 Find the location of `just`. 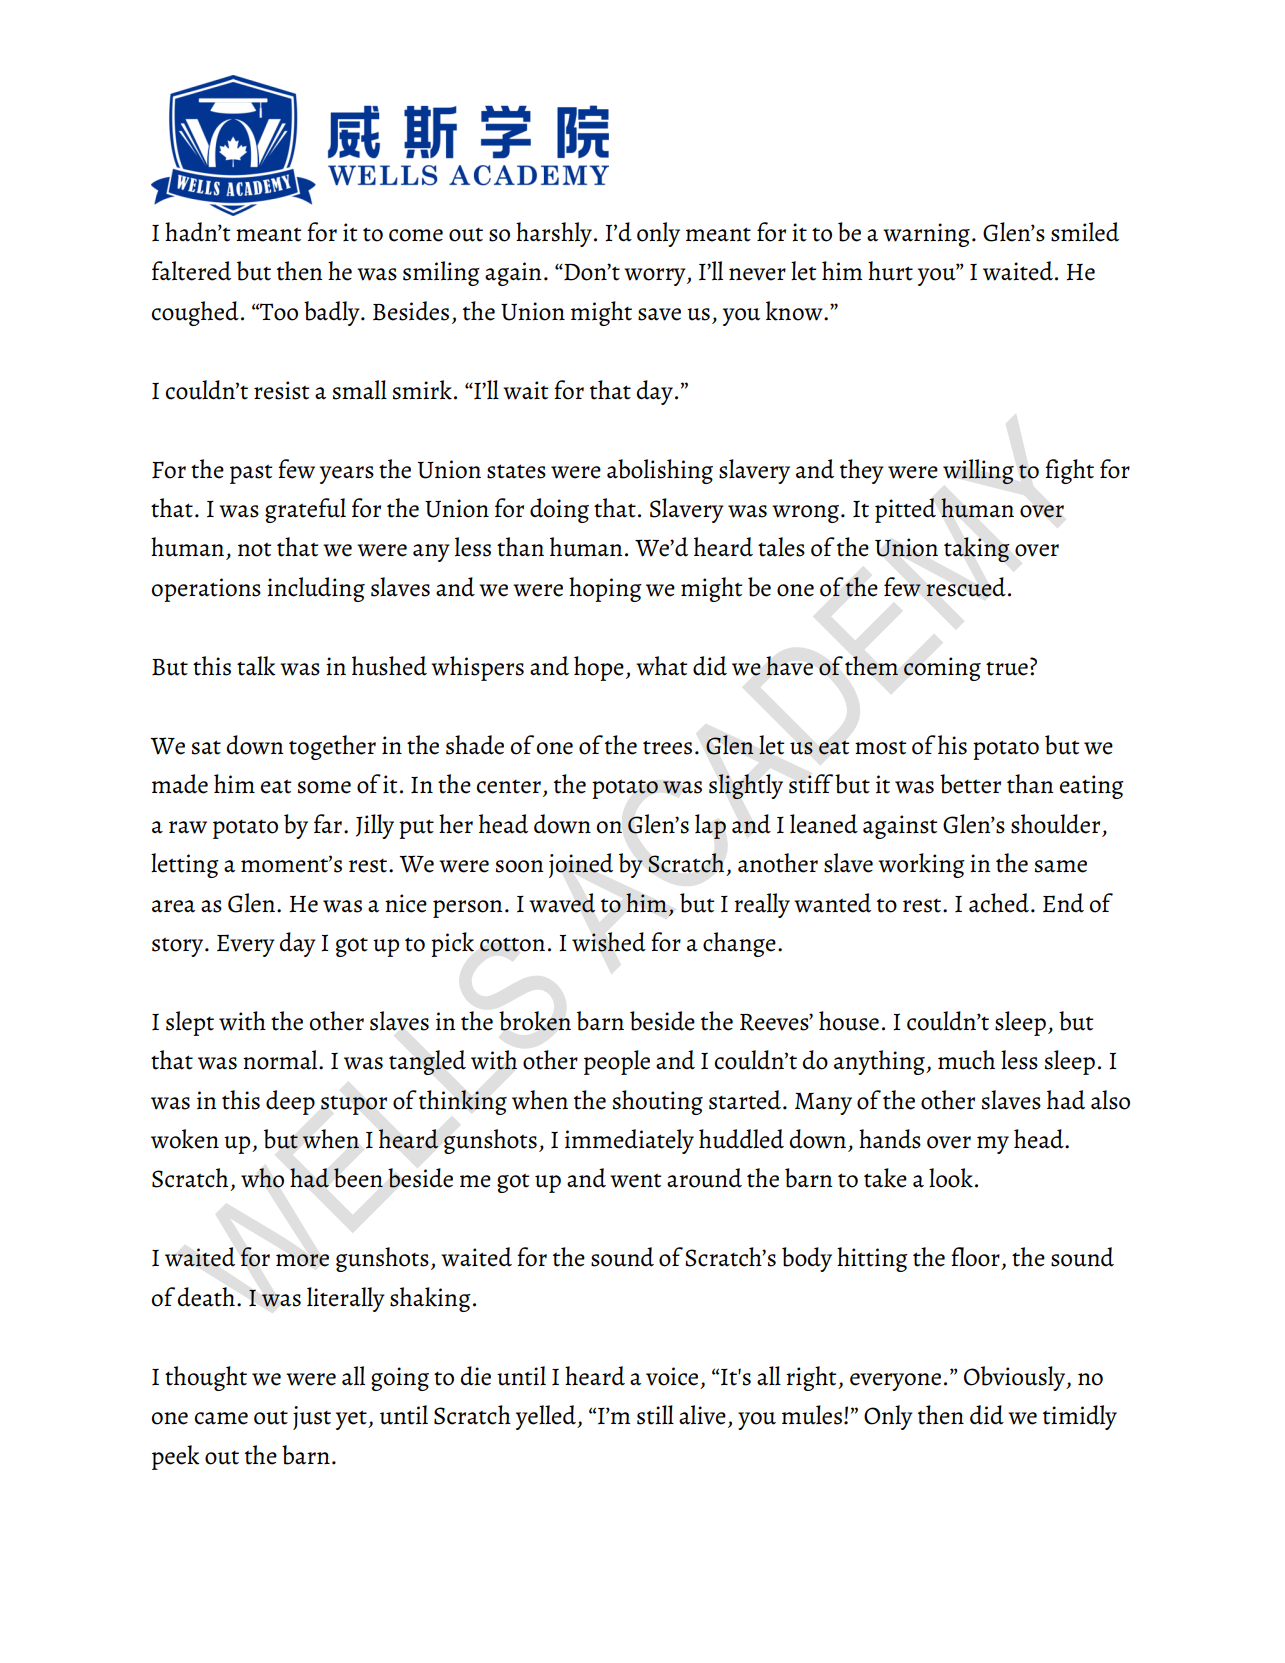

just is located at coordinates (312, 1418).
